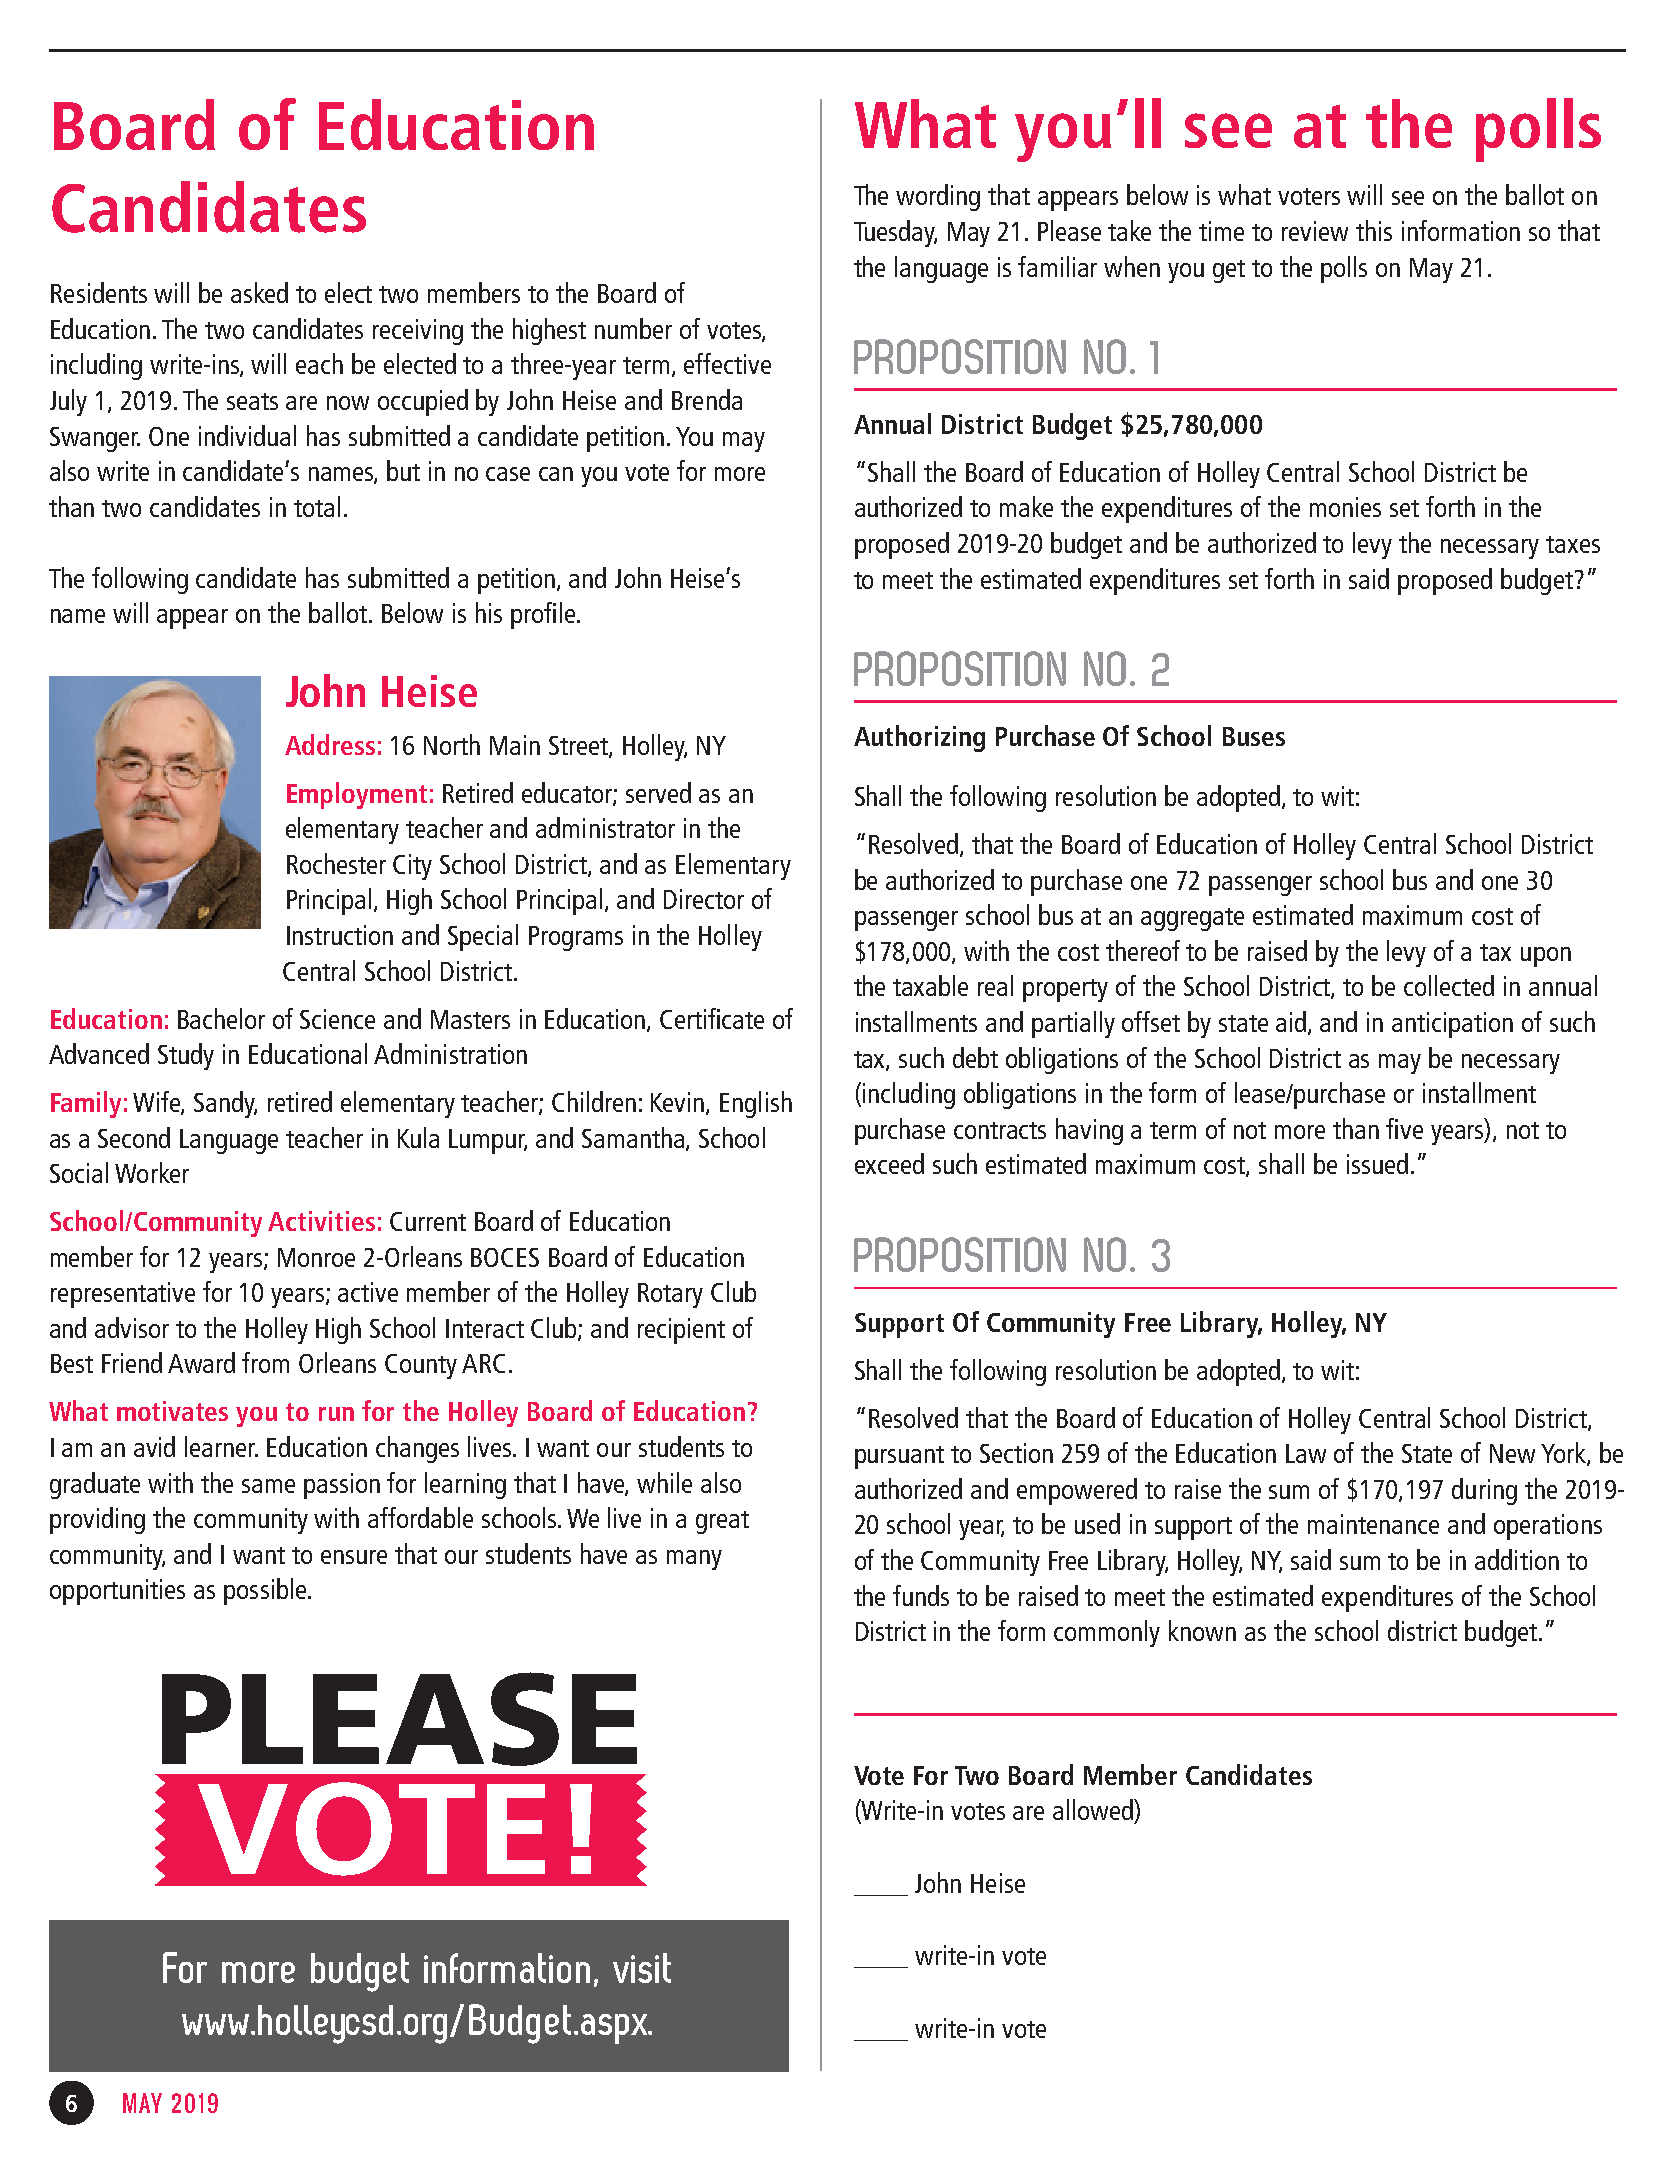 Image resolution: width=1675 pixels, height=2168 pixels. Describe the element at coordinates (889, 1163) in the screenshot. I see `exceed` at that location.
